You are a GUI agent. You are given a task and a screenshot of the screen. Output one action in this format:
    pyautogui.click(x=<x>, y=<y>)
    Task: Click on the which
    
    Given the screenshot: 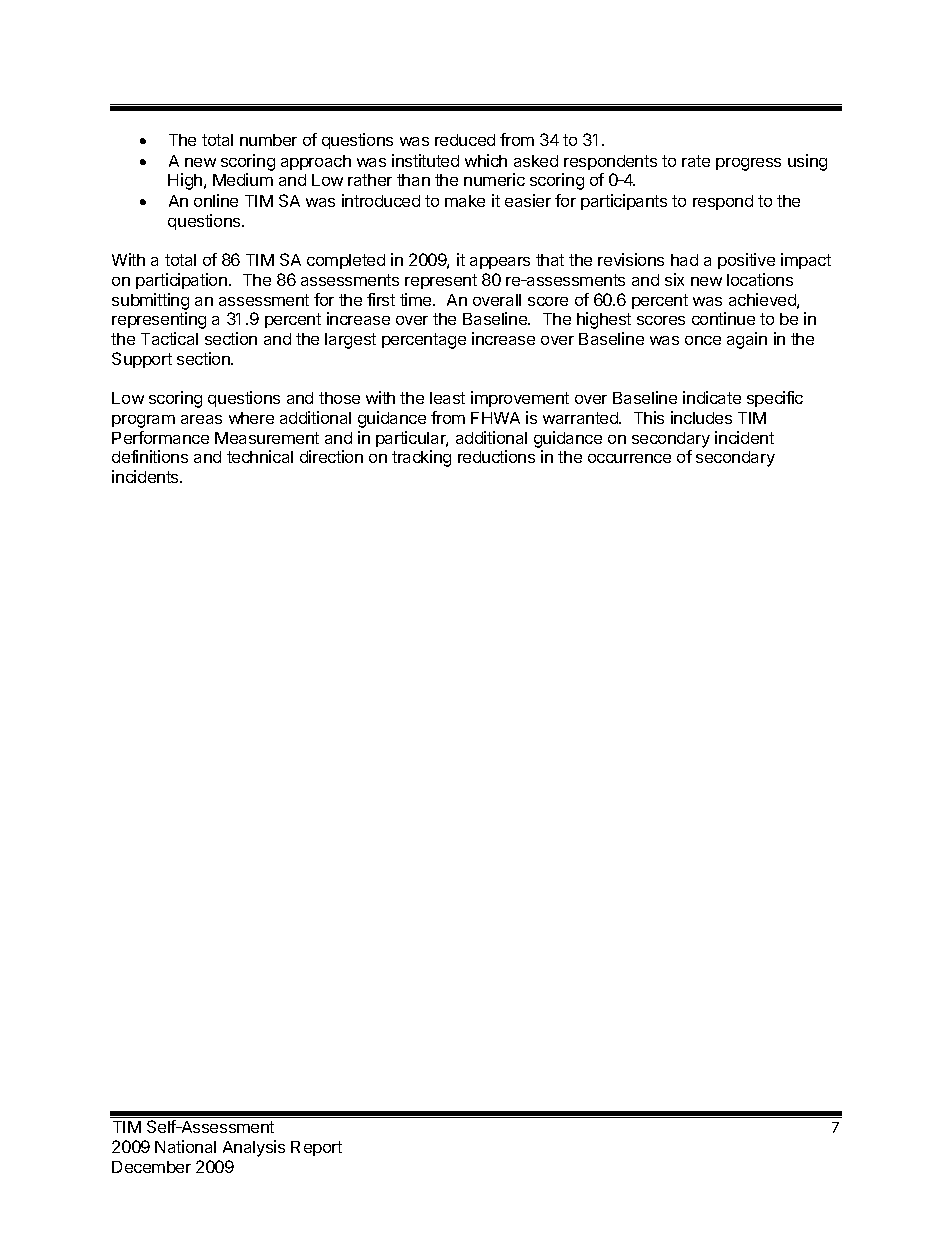 What is the action you would take?
    pyautogui.click(x=486, y=160)
